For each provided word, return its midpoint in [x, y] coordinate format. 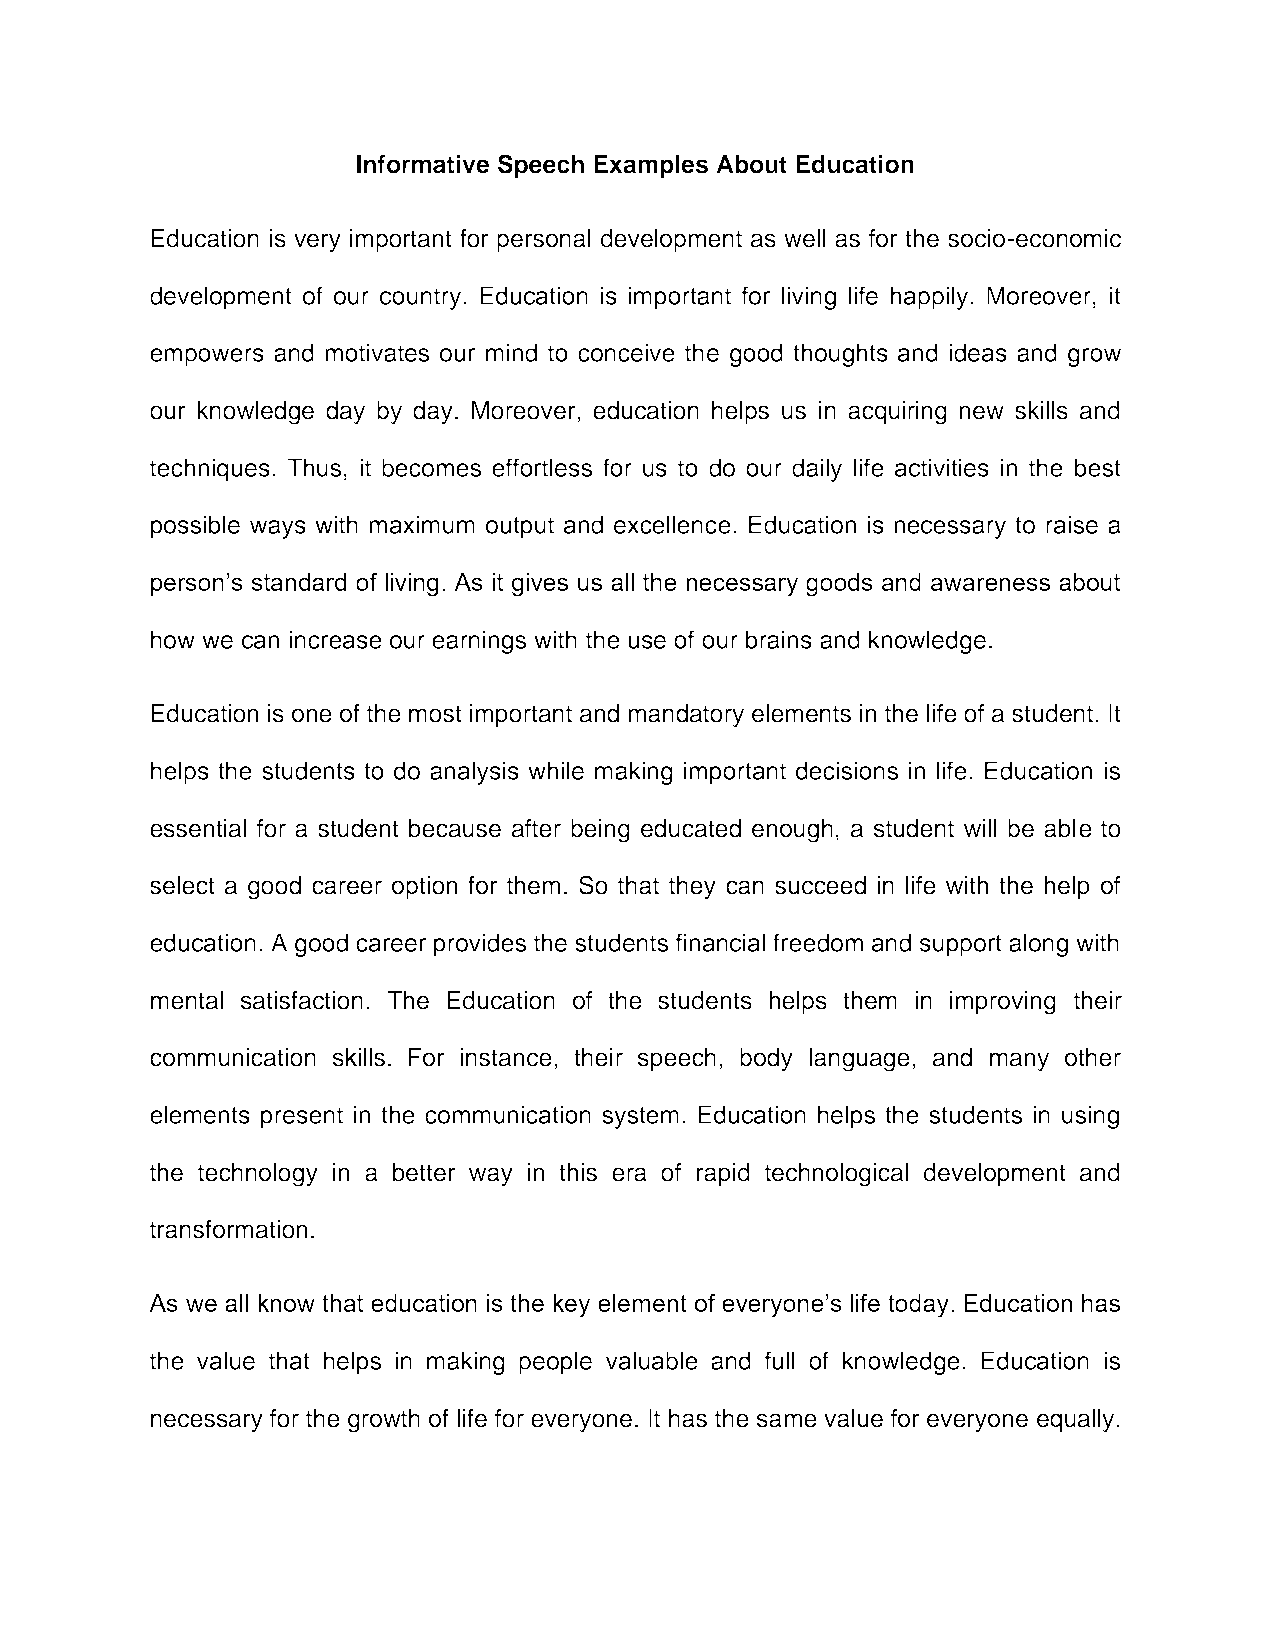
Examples [651, 166]
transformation [228, 1229]
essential [198, 828]
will [980, 828]
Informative [423, 164]
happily [930, 298]
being [600, 831]
